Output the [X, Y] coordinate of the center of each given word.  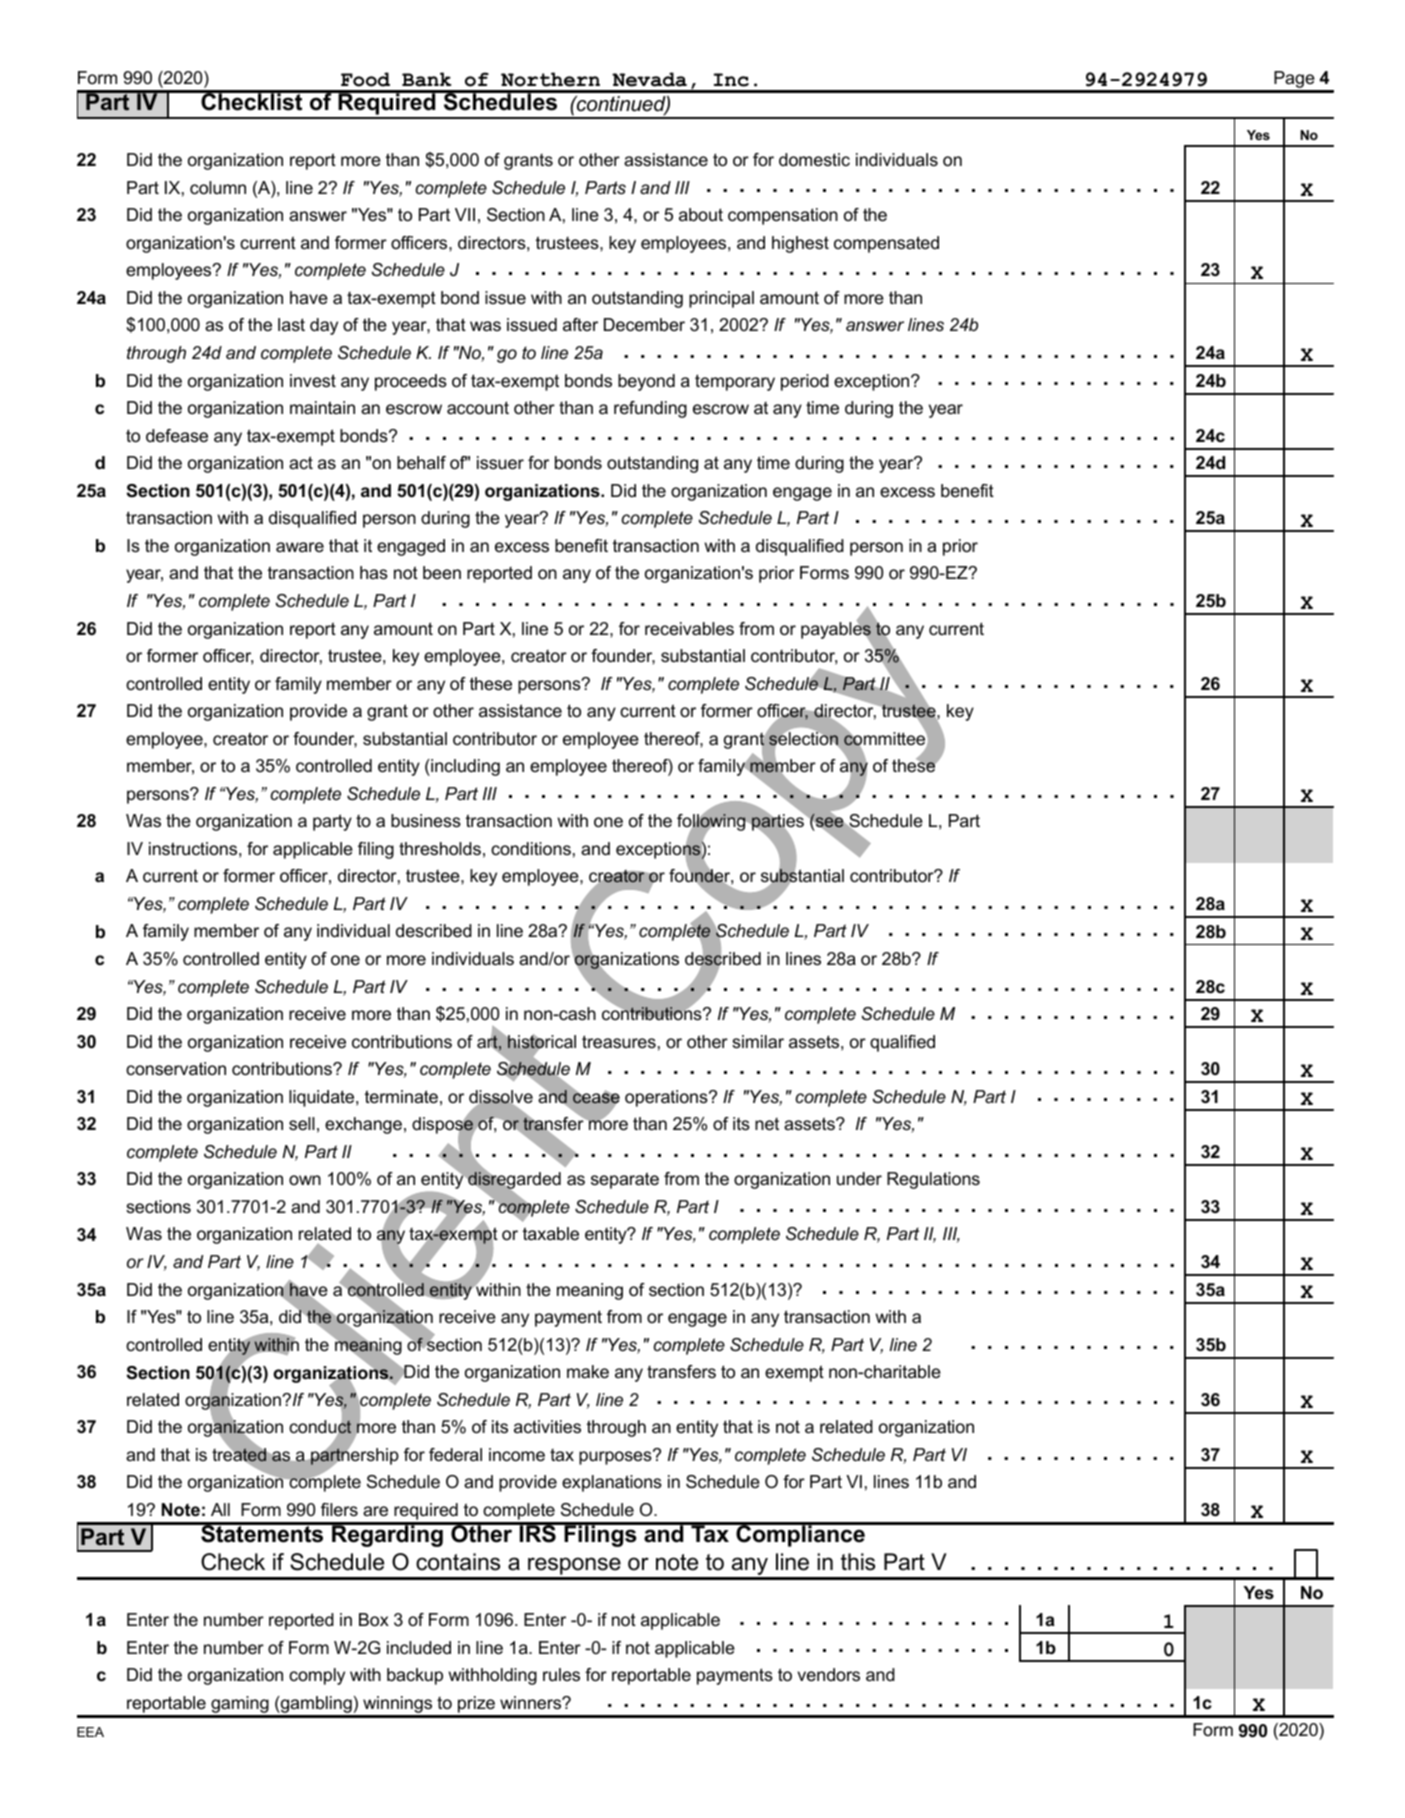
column [218, 188]
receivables [689, 629]
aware [300, 547]
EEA [90, 1732]
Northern [550, 79]
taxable [551, 1233]
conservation [176, 1069]
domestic [814, 160]
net [767, 1124]
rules [561, 1675]
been [442, 573]
